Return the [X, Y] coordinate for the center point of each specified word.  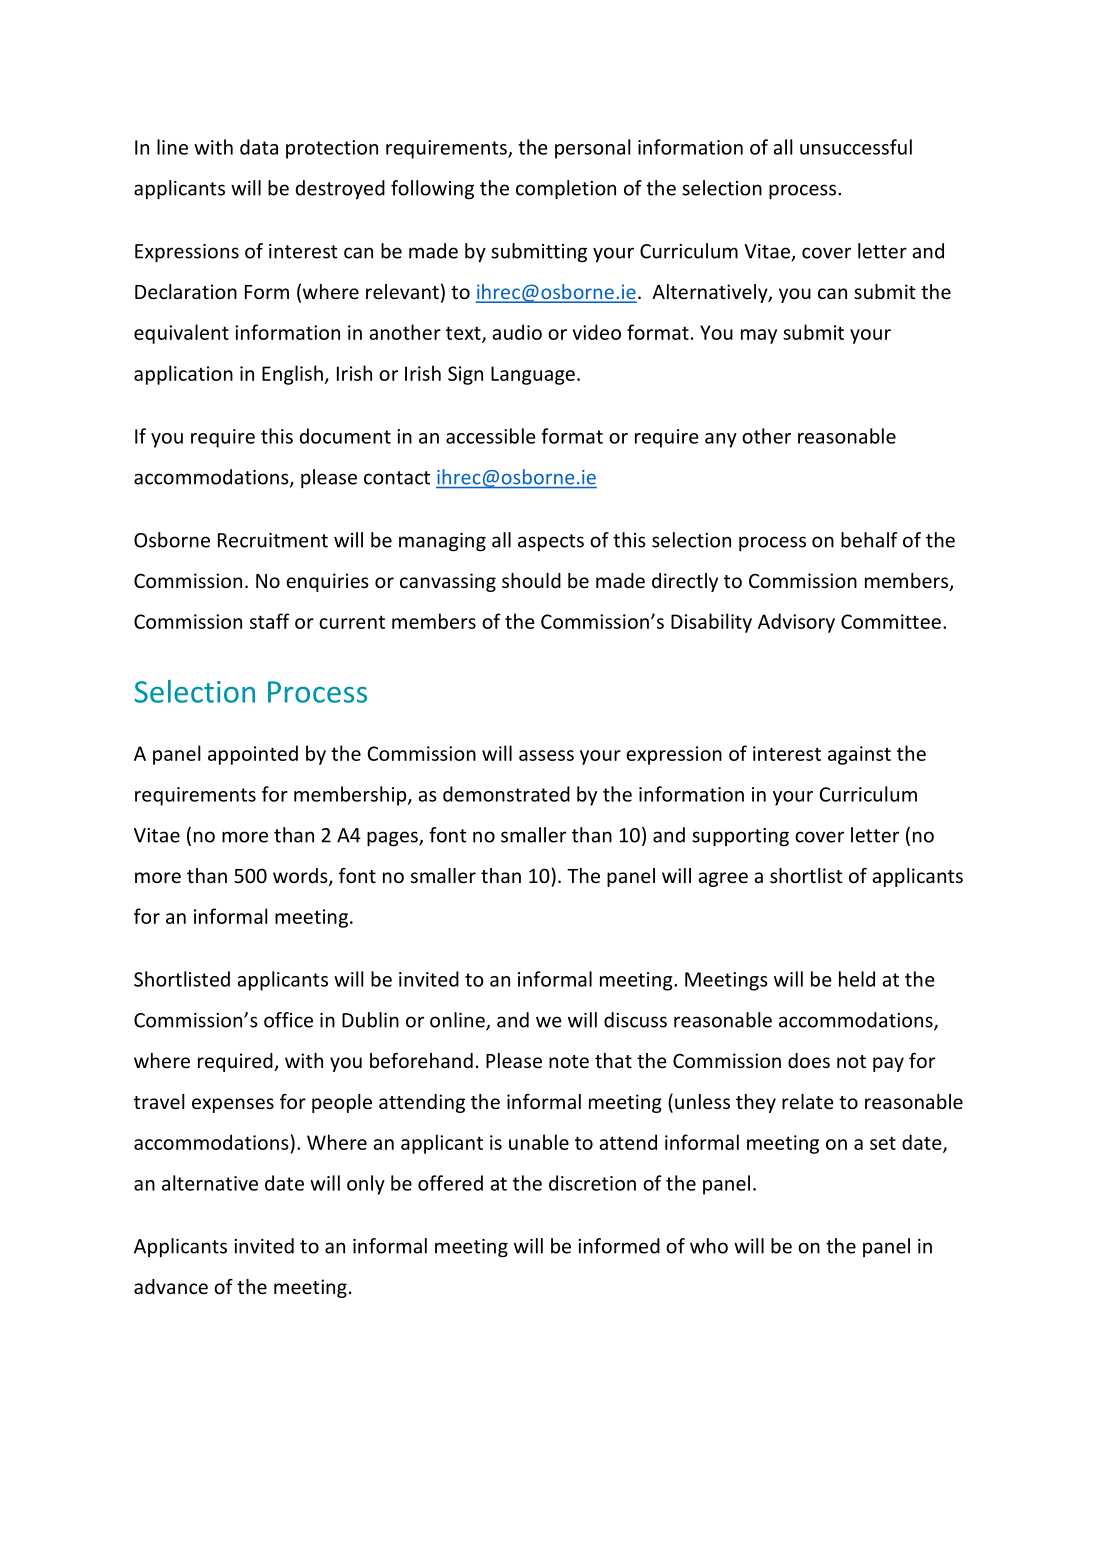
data [259, 147]
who [709, 1246]
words [301, 877]
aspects [551, 542]
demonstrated [506, 794]
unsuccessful [856, 147]
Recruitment [273, 540]
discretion [592, 1183]
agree [723, 879]
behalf [869, 540]
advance [171, 1286]
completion [566, 190]
